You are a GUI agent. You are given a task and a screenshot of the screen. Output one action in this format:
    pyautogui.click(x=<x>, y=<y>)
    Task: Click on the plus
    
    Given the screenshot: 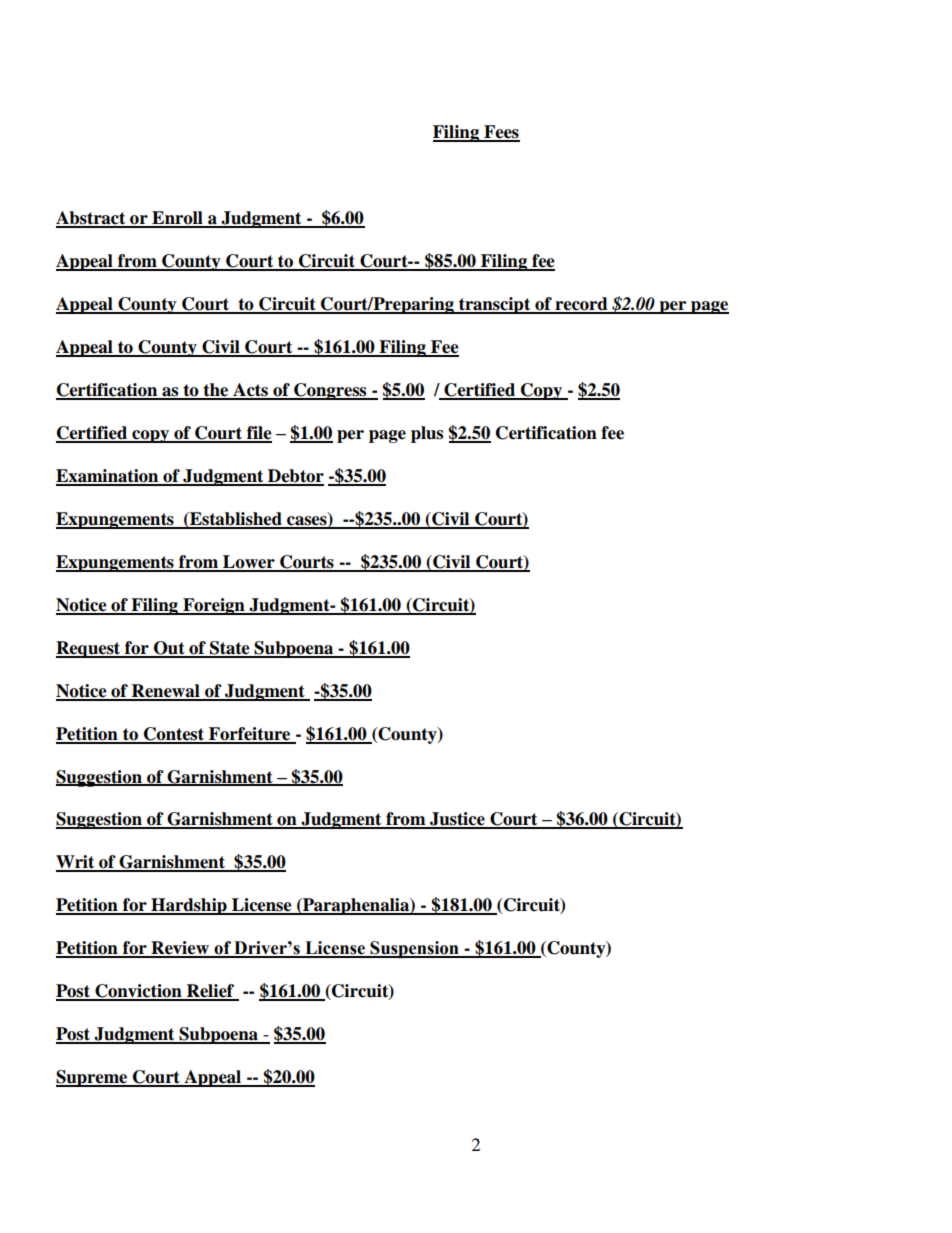 What is the action you would take?
    pyautogui.click(x=427, y=434)
